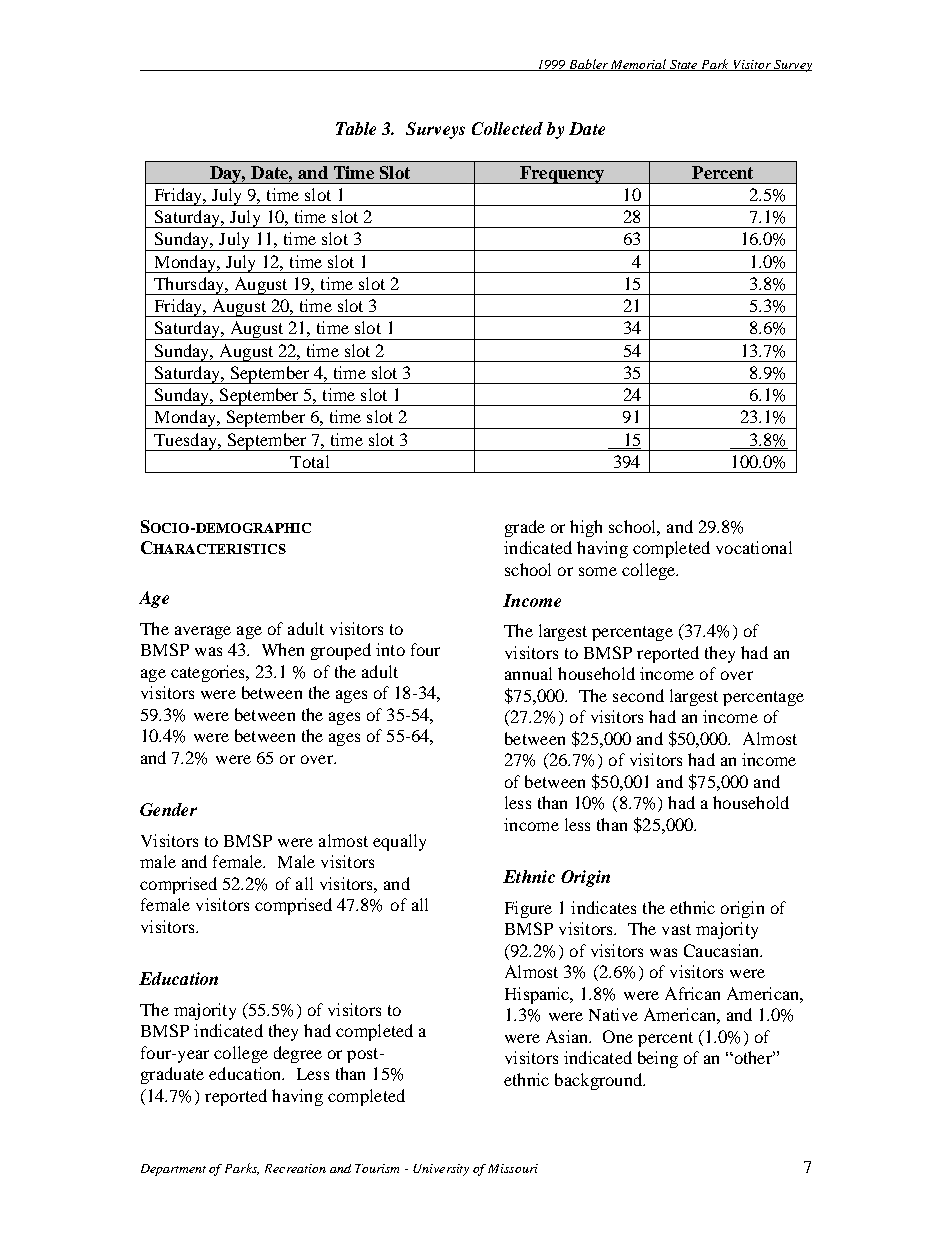 This screenshot has height=1233, width=952. What do you see at coordinates (168, 809) in the screenshot?
I see `Gender` at bounding box center [168, 809].
